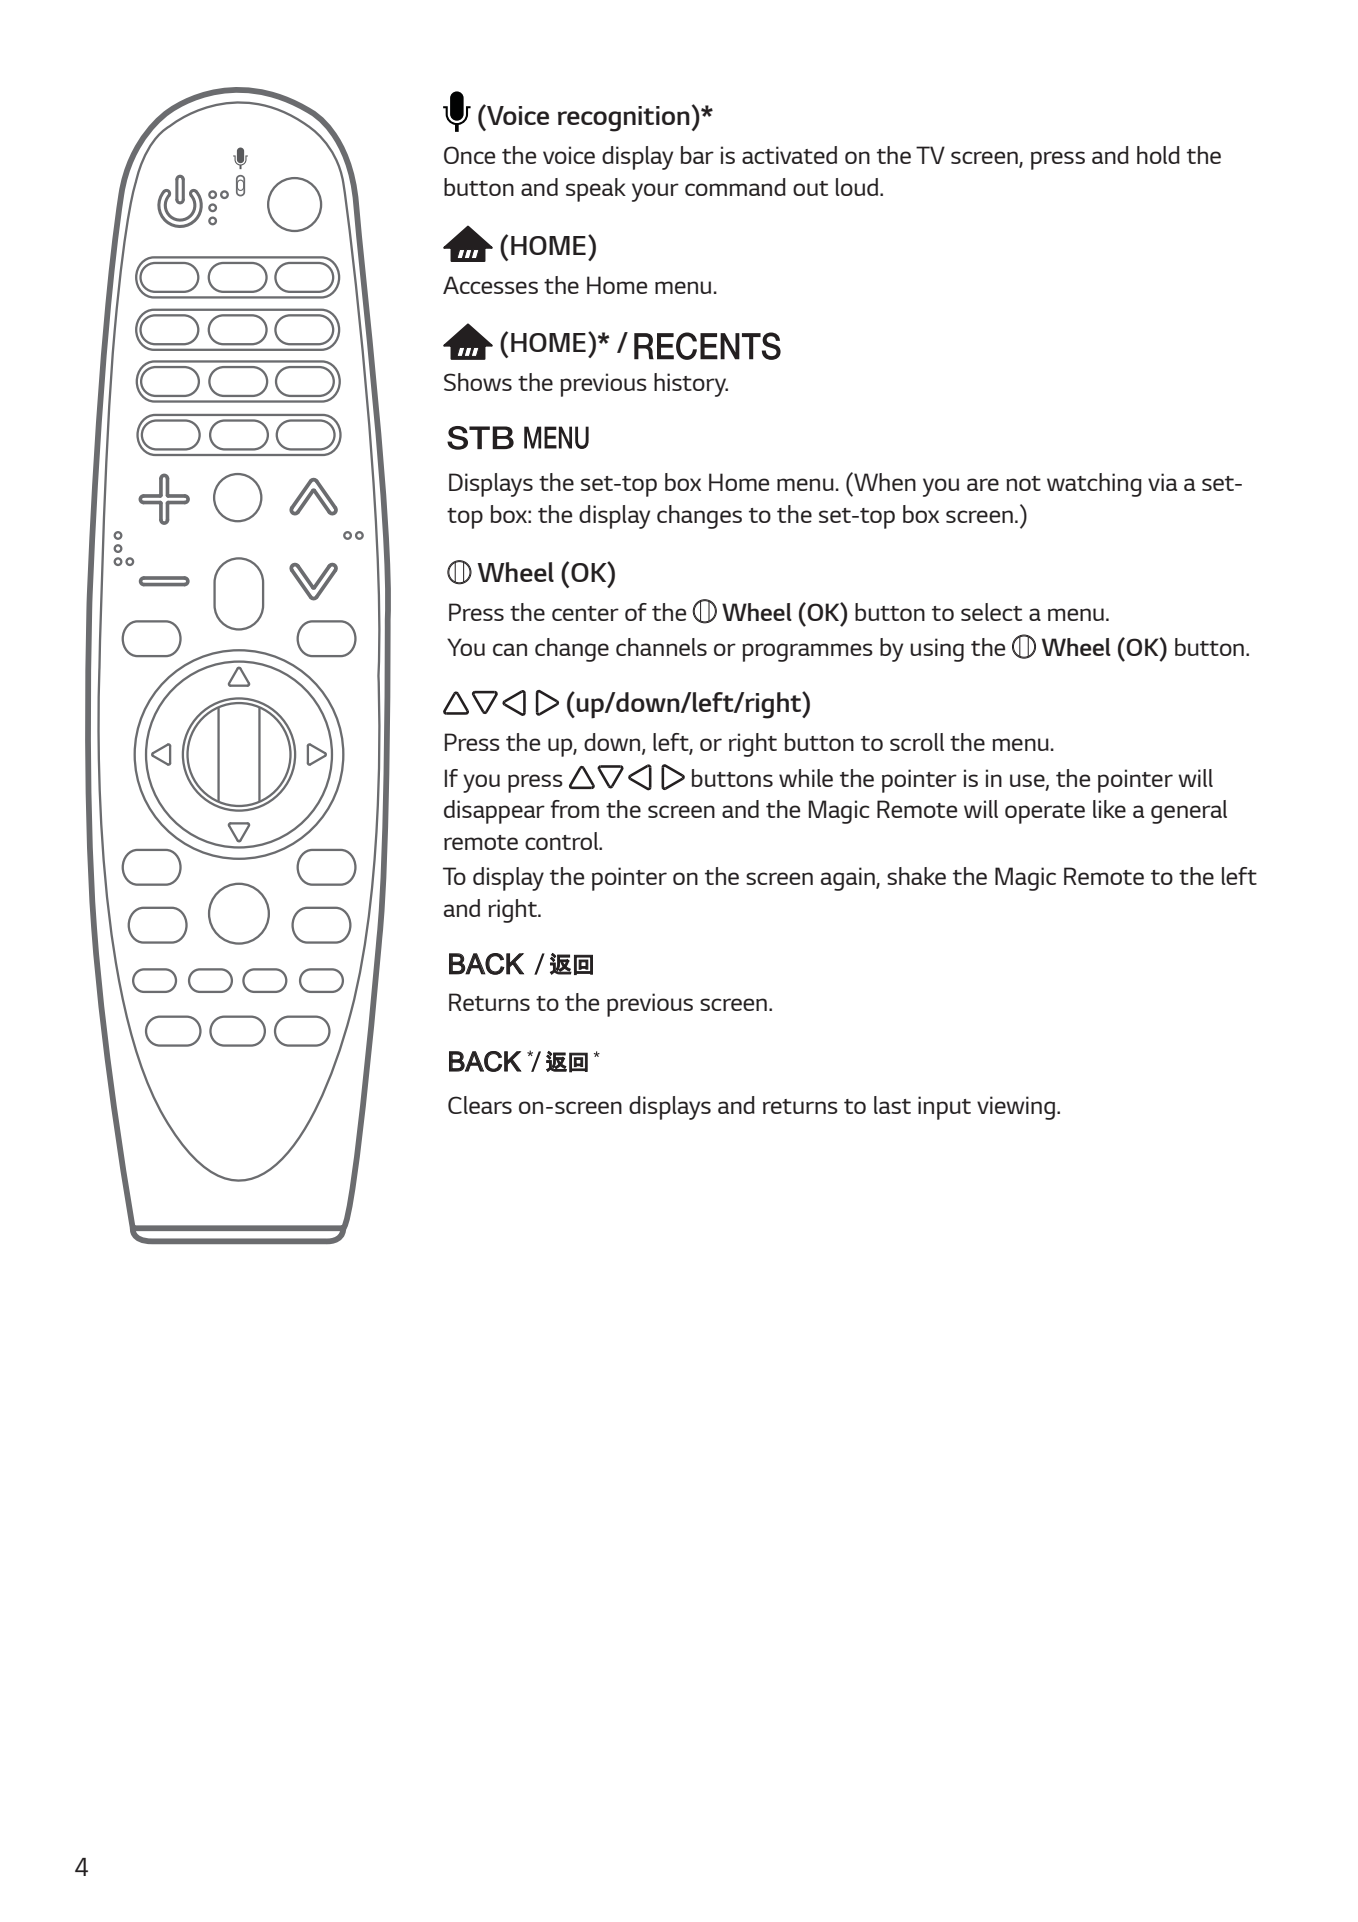 The image size is (1358, 1922). What do you see at coordinates (510, 649) in the page?
I see `can` at bounding box center [510, 649].
